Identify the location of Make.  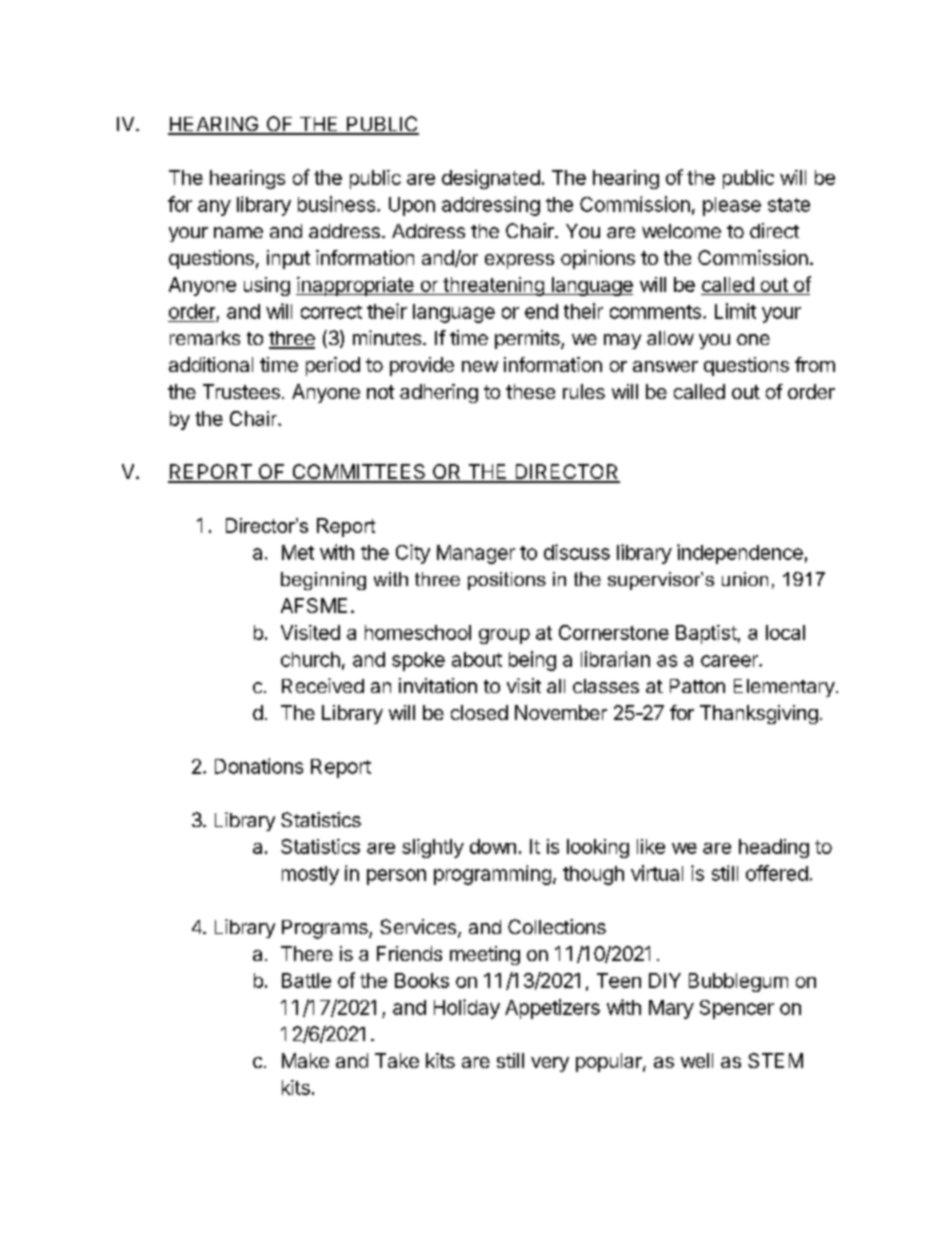
(305, 1060).
